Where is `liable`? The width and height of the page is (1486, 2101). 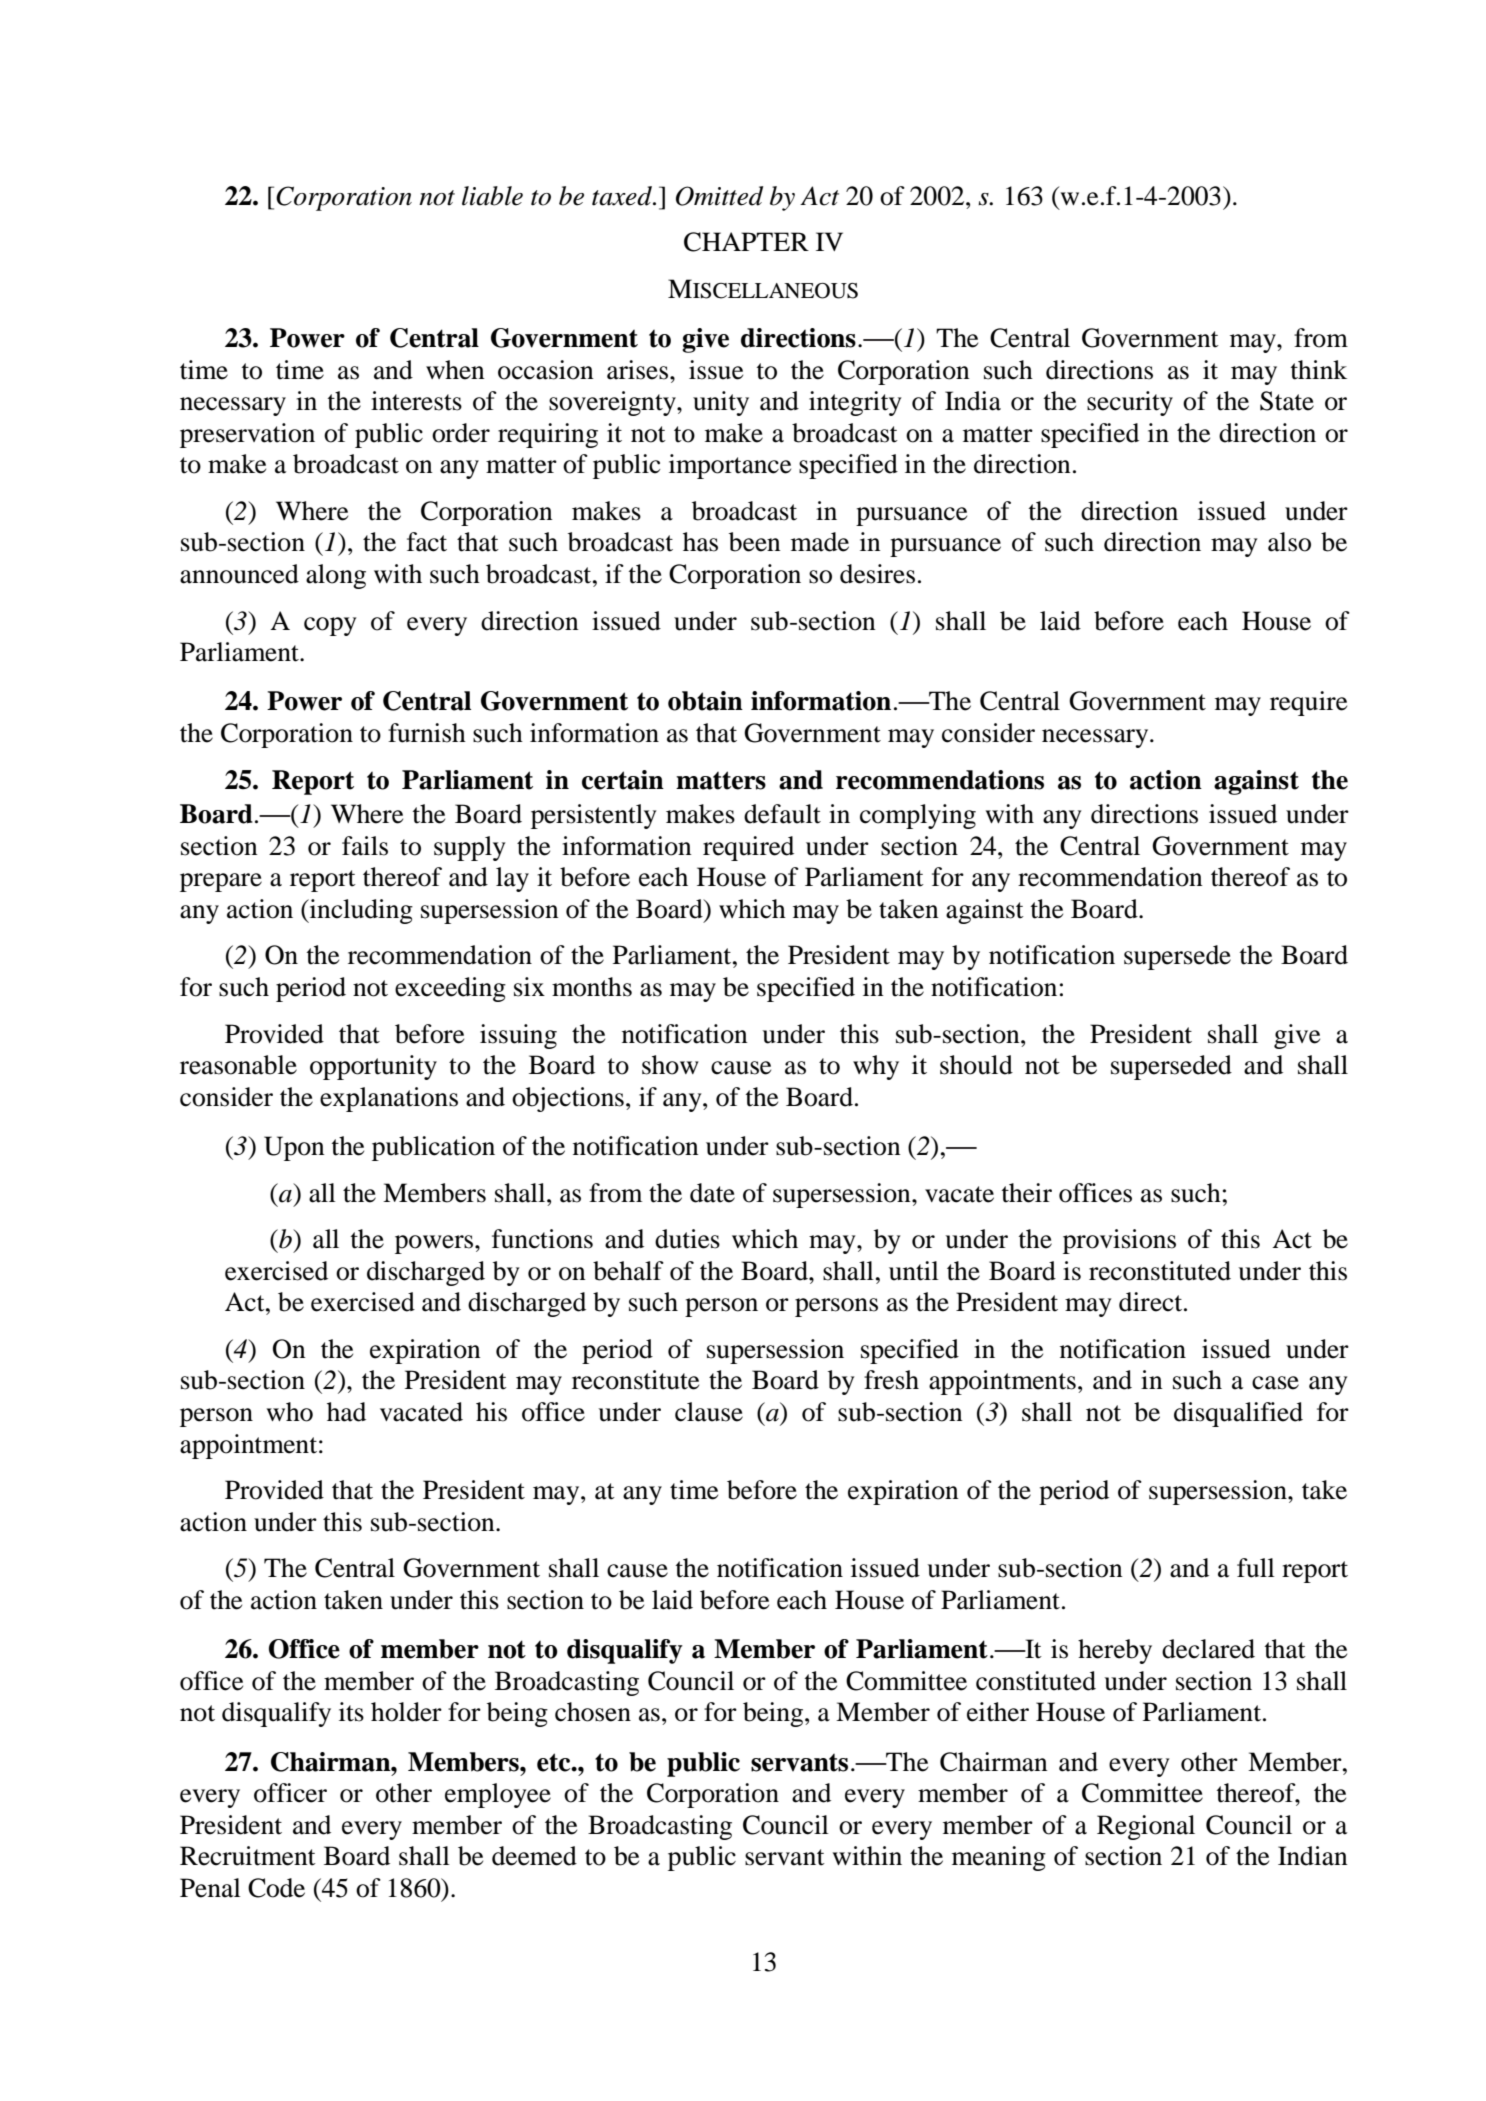
liable is located at coordinates (492, 196).
